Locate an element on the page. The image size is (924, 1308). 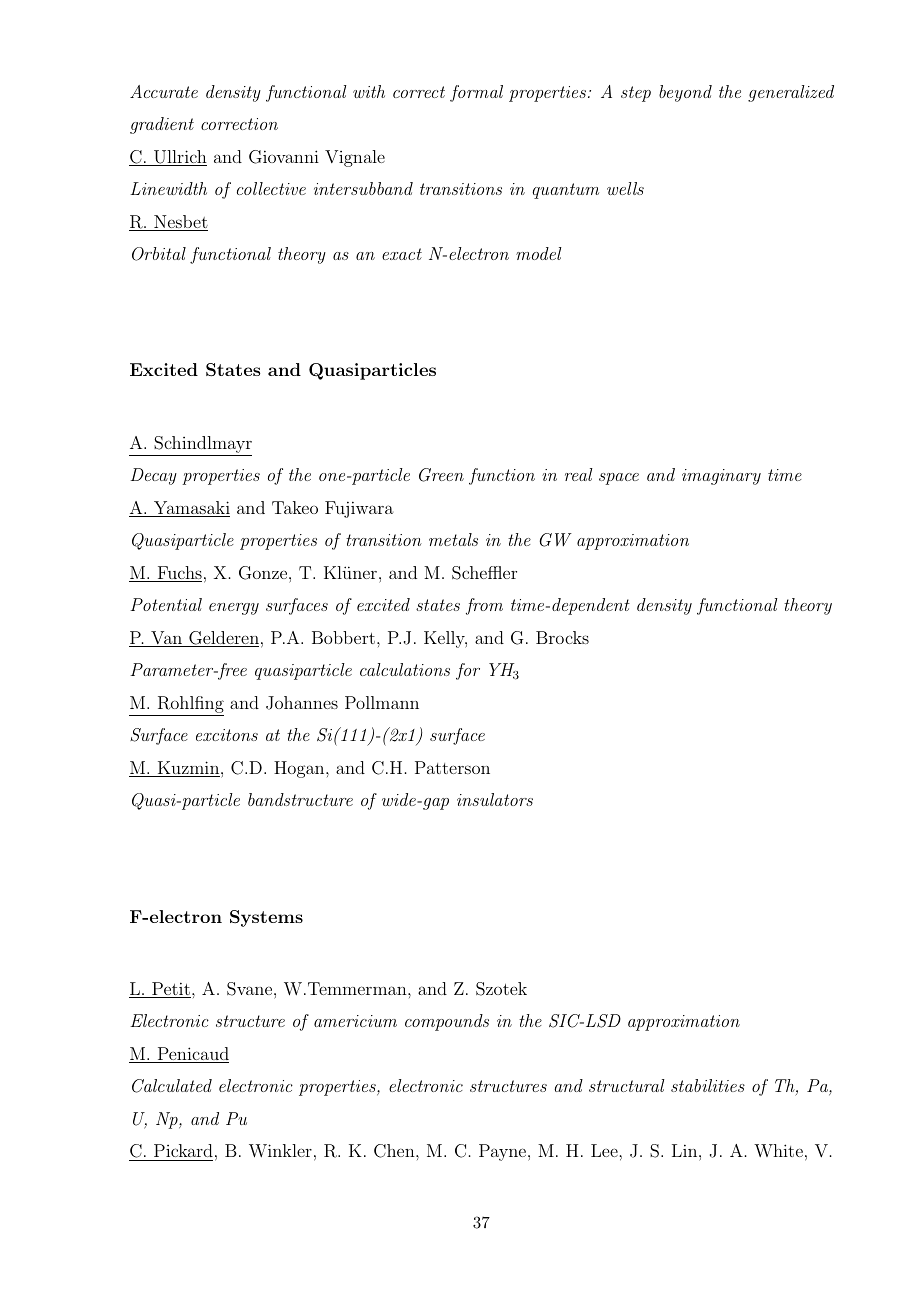
Decay is located at coordinates (153, 476).
